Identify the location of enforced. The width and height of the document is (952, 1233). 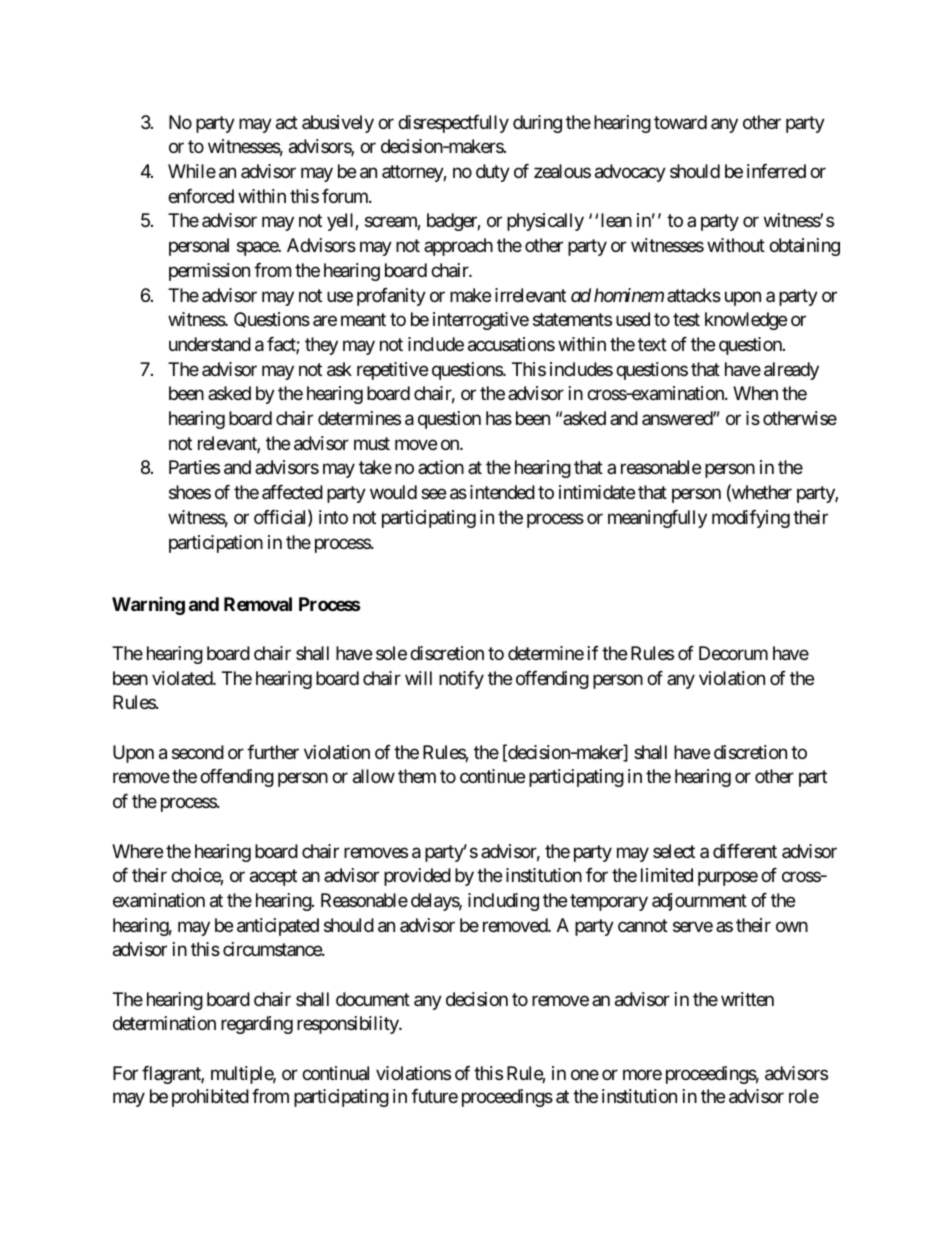
(201, 196).
